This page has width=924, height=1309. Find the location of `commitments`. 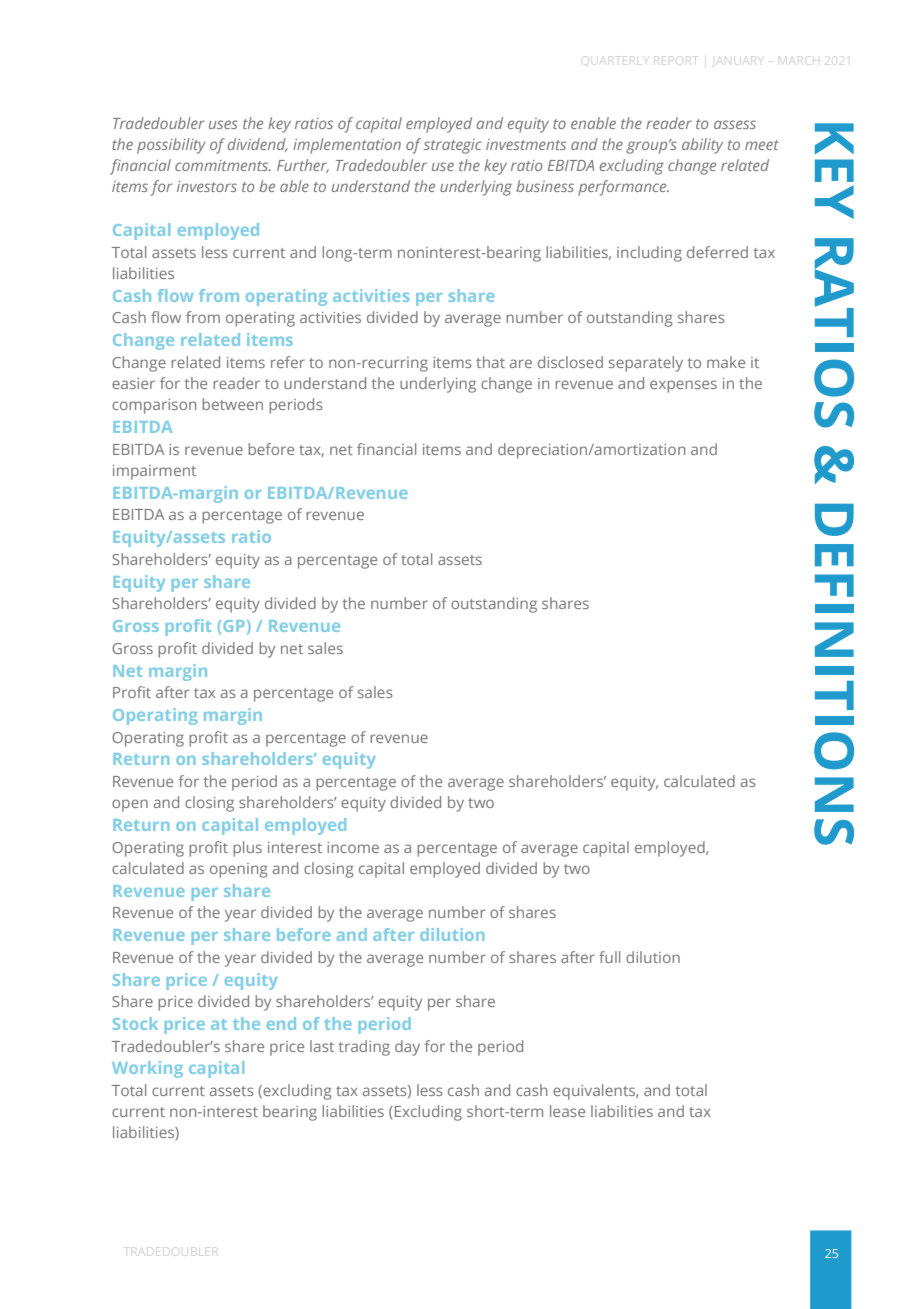

commitments is located at coordinates (223, 165).
